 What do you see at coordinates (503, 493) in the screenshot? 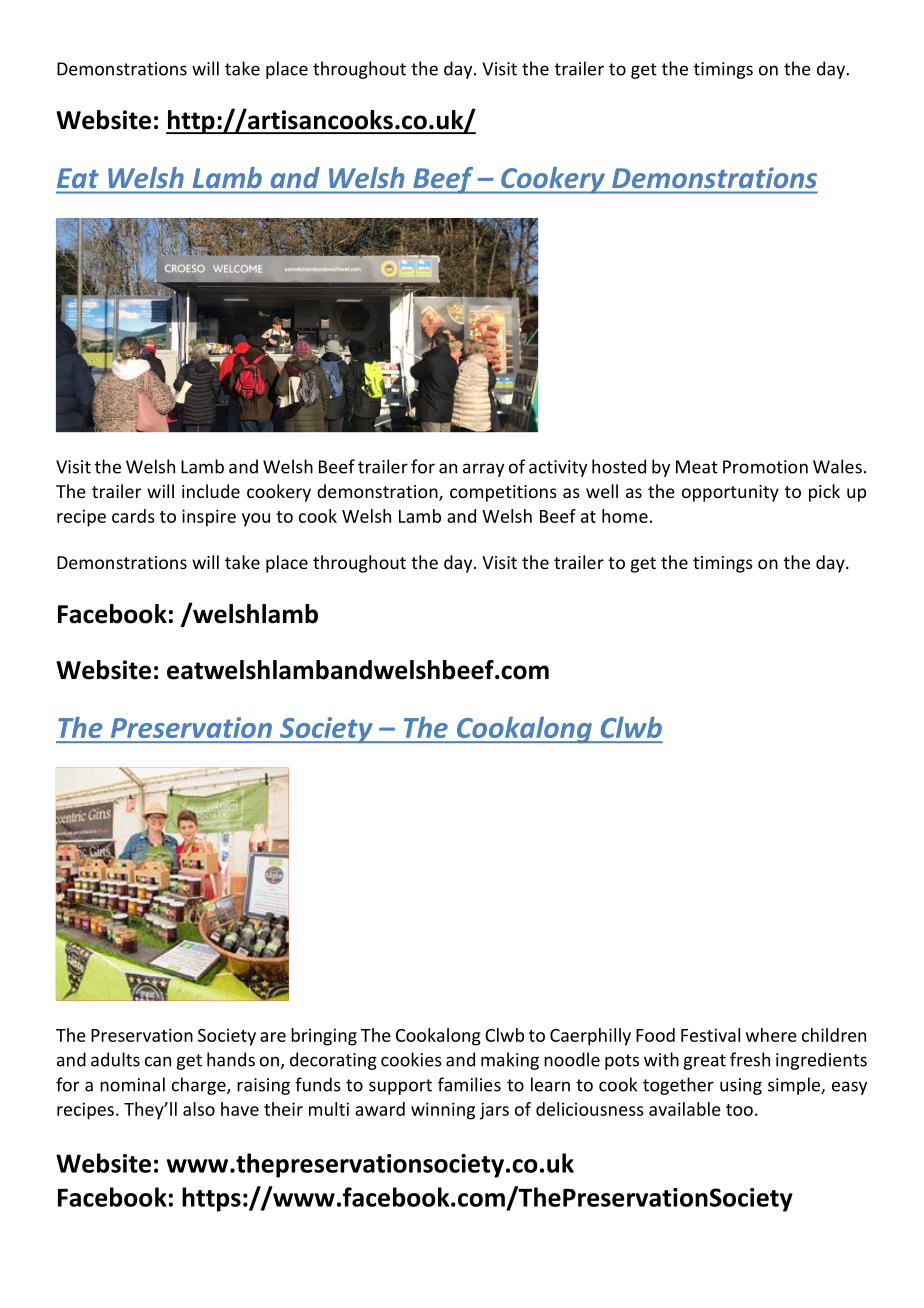
I see `competitions` at bounding box center [503, 493].
